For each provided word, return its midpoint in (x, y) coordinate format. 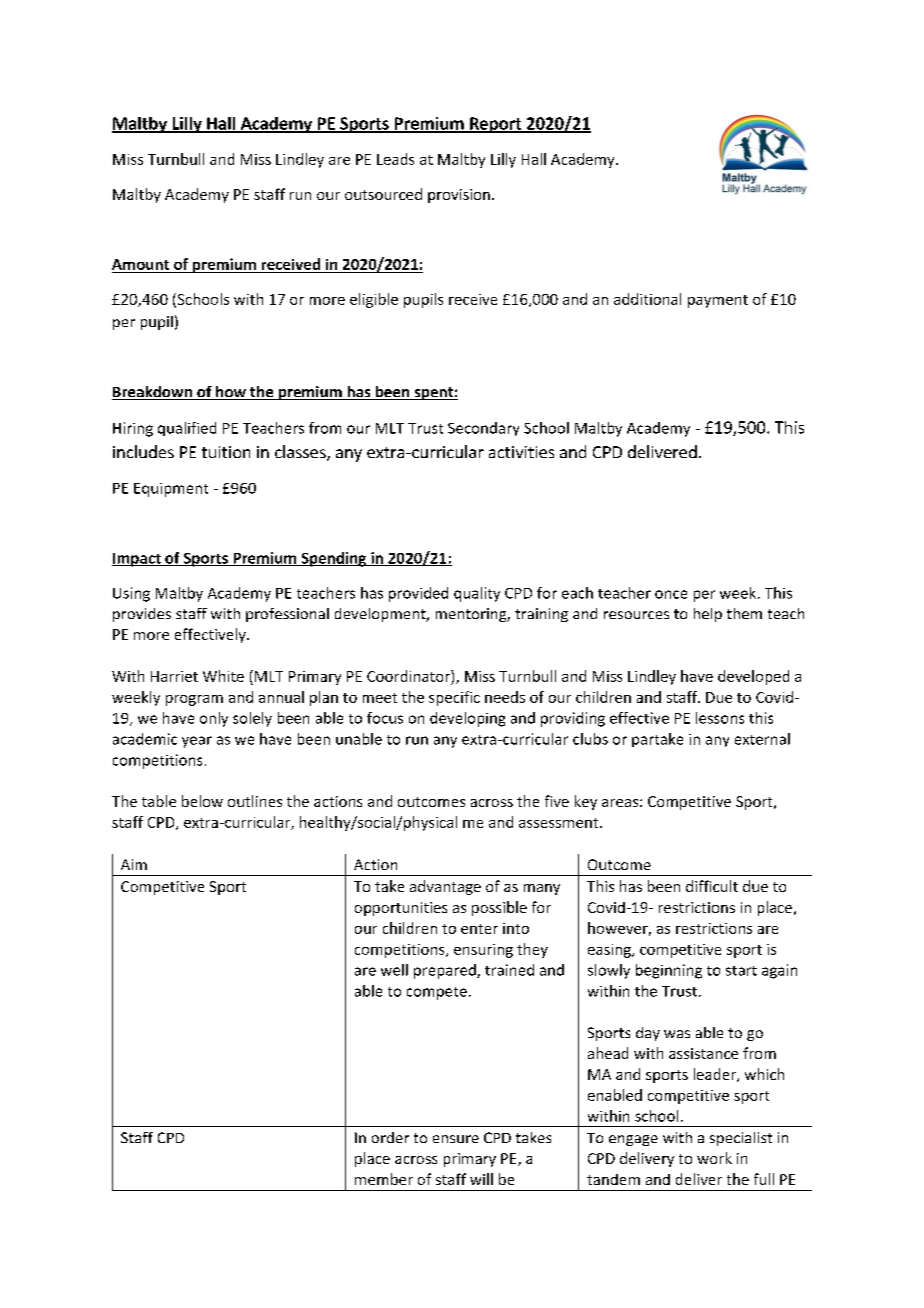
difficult (712, 886)
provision (459, 196)
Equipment (171, 490)
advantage (445, 887)
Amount (140, 264)
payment (718, 301)
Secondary (483, 429)
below (202, 801)
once (671, 594)
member (384, 1179)
